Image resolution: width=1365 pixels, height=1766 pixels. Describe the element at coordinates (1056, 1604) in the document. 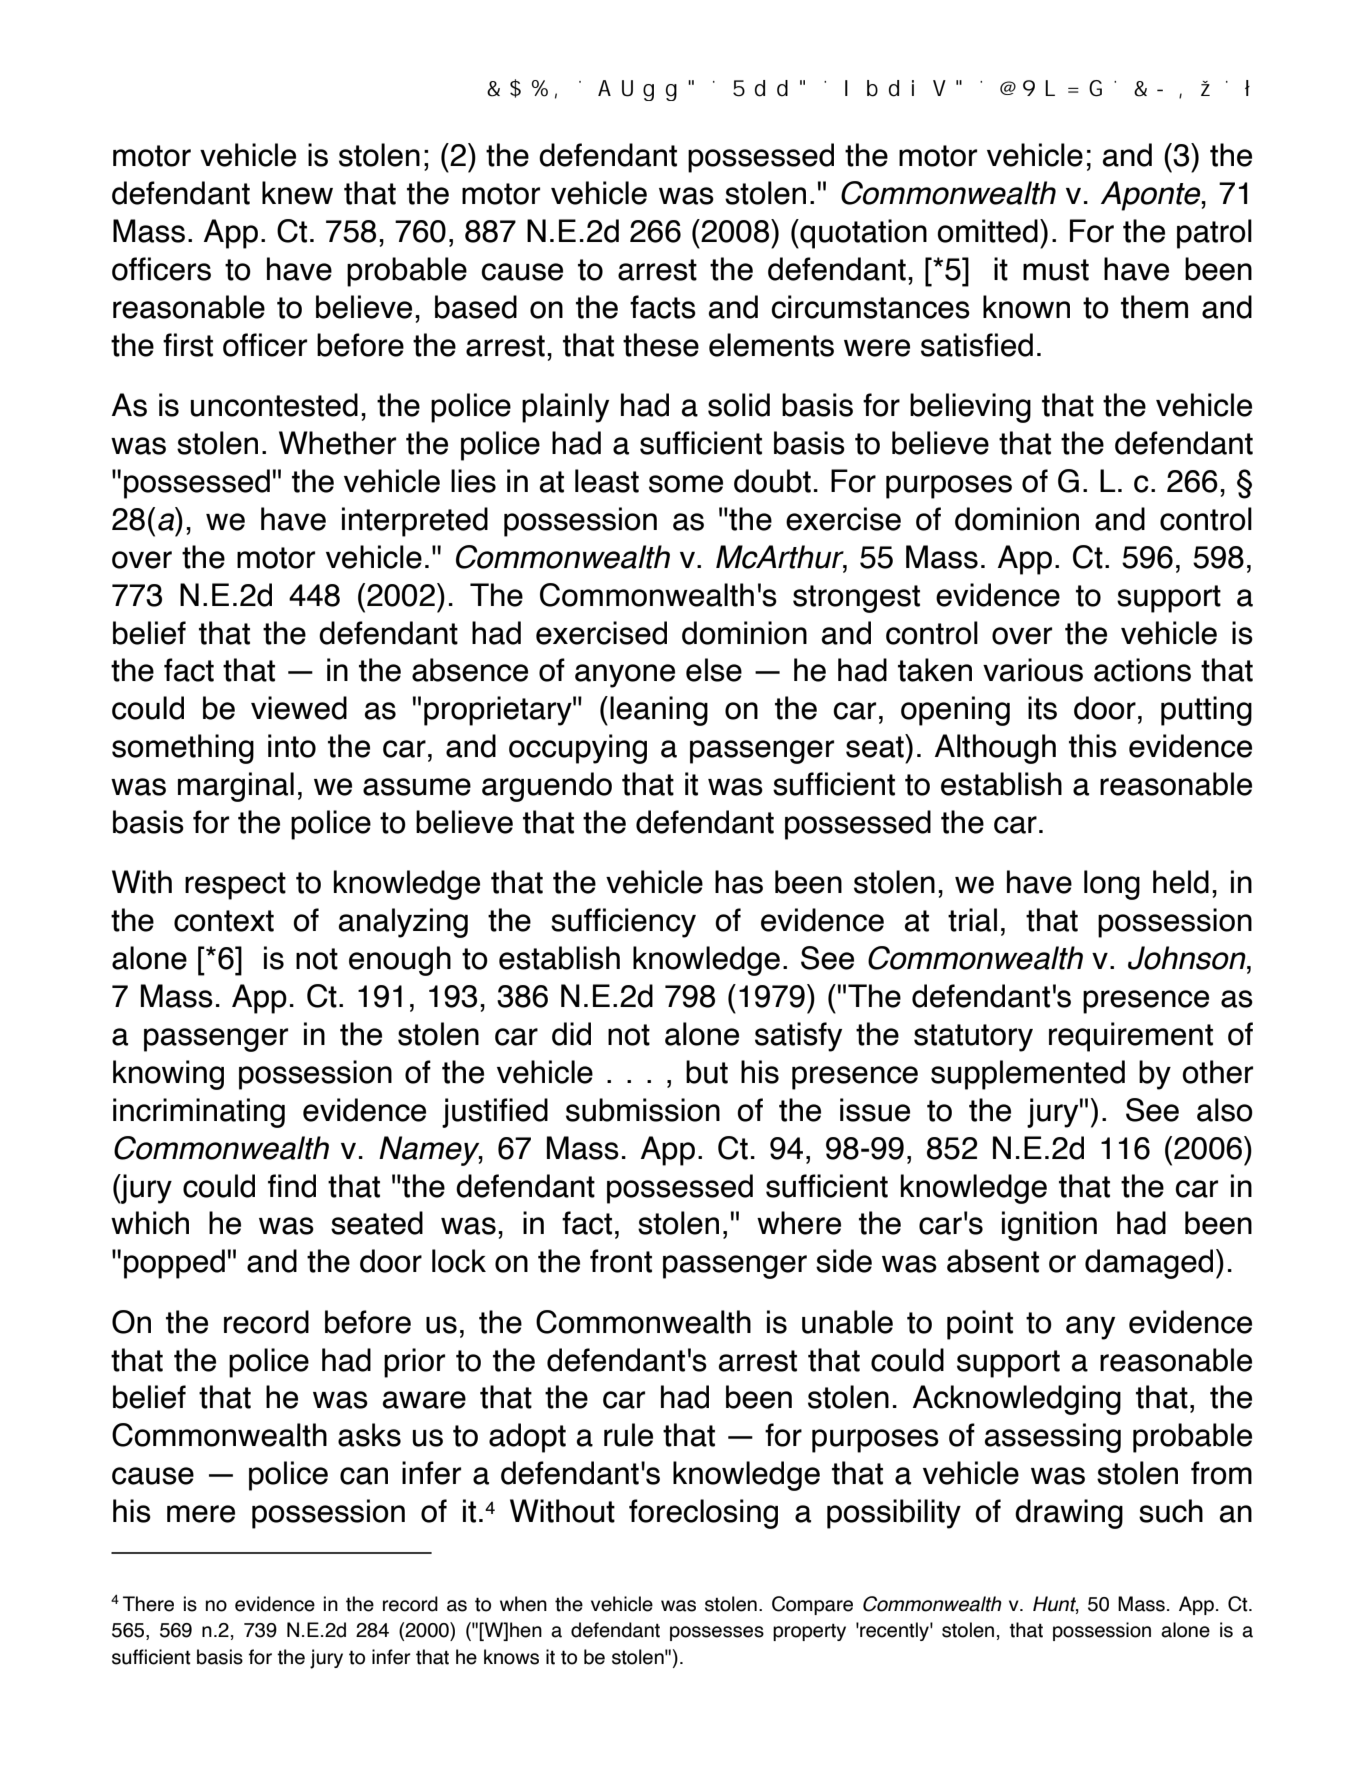

I see `Hunt` at that location.
